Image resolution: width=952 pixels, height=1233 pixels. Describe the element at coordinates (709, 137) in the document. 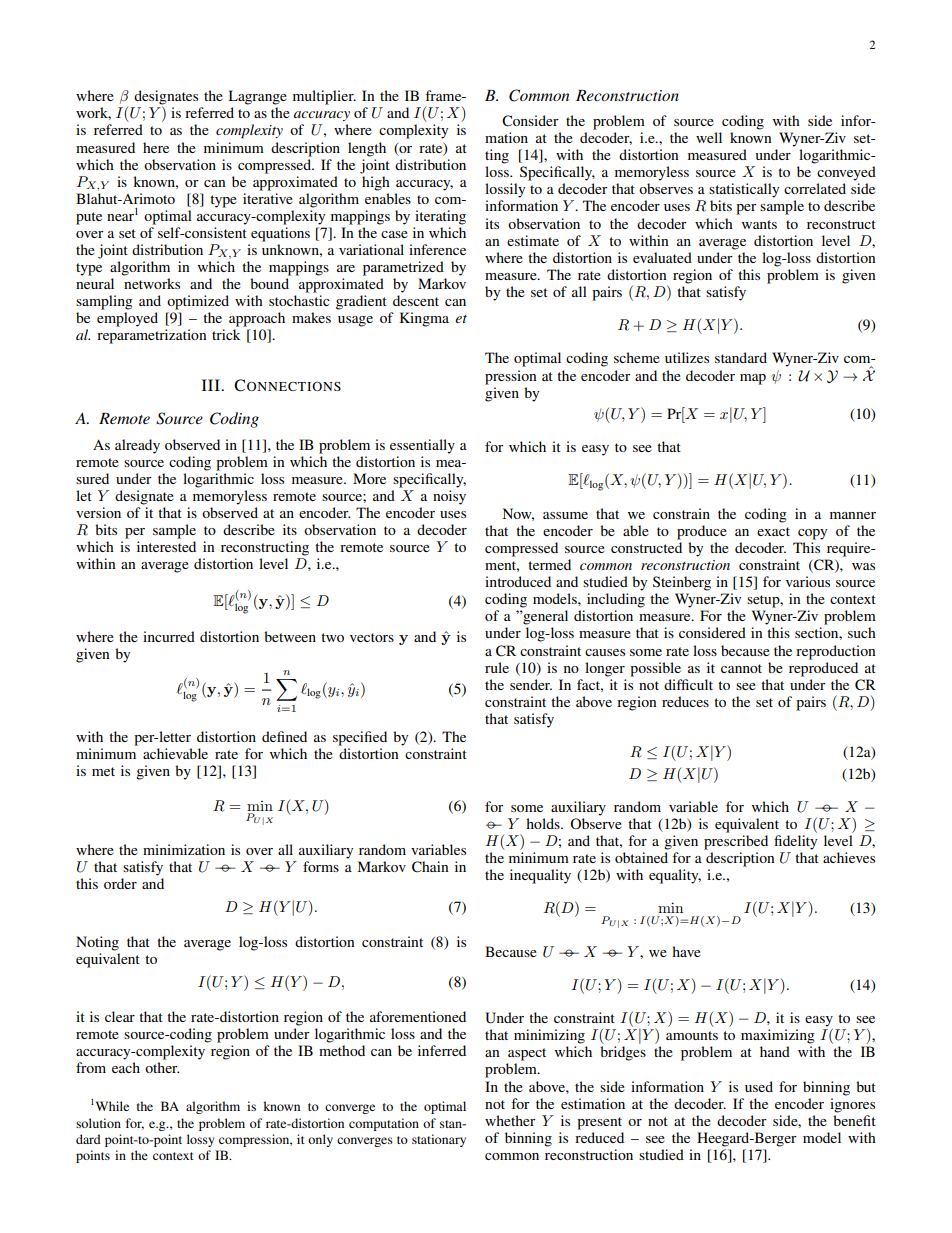

I see `well` at that location.
